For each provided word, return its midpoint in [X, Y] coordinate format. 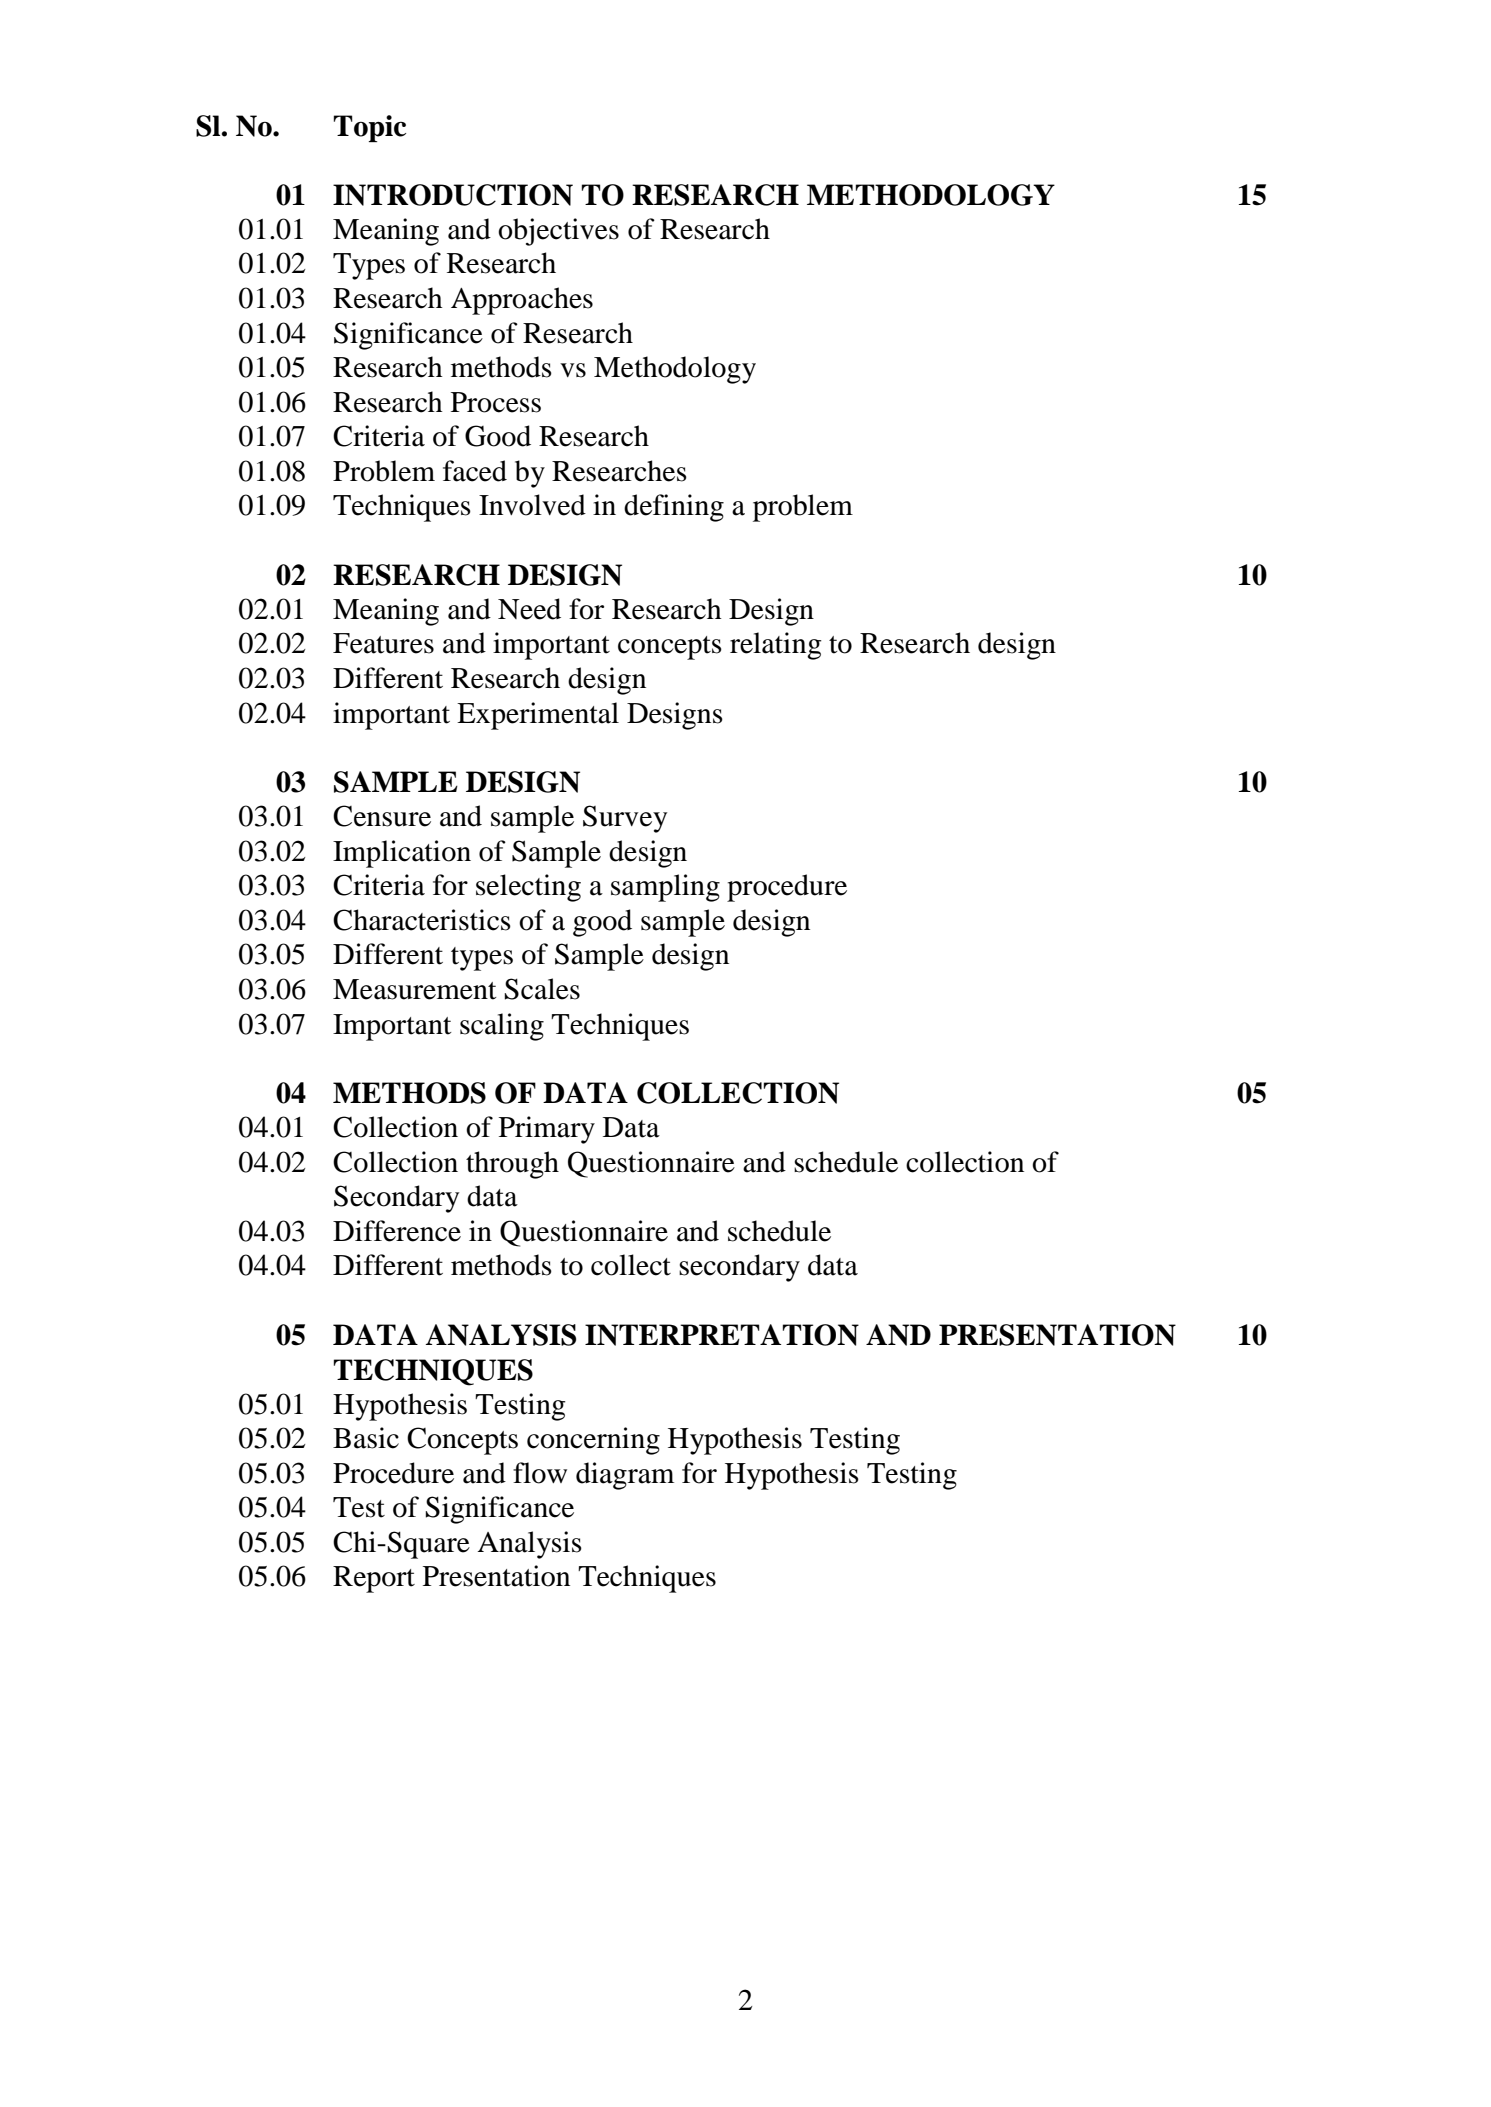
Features [383, 643]
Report [374, 1579]
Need [529, 609]
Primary [547, 1130]
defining [674, 508]
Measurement [415, 989]
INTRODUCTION [453, 195]
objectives [558, 232]
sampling [665, 888]
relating [776, 646]
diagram [625, 1476]
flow [540, 1473]
